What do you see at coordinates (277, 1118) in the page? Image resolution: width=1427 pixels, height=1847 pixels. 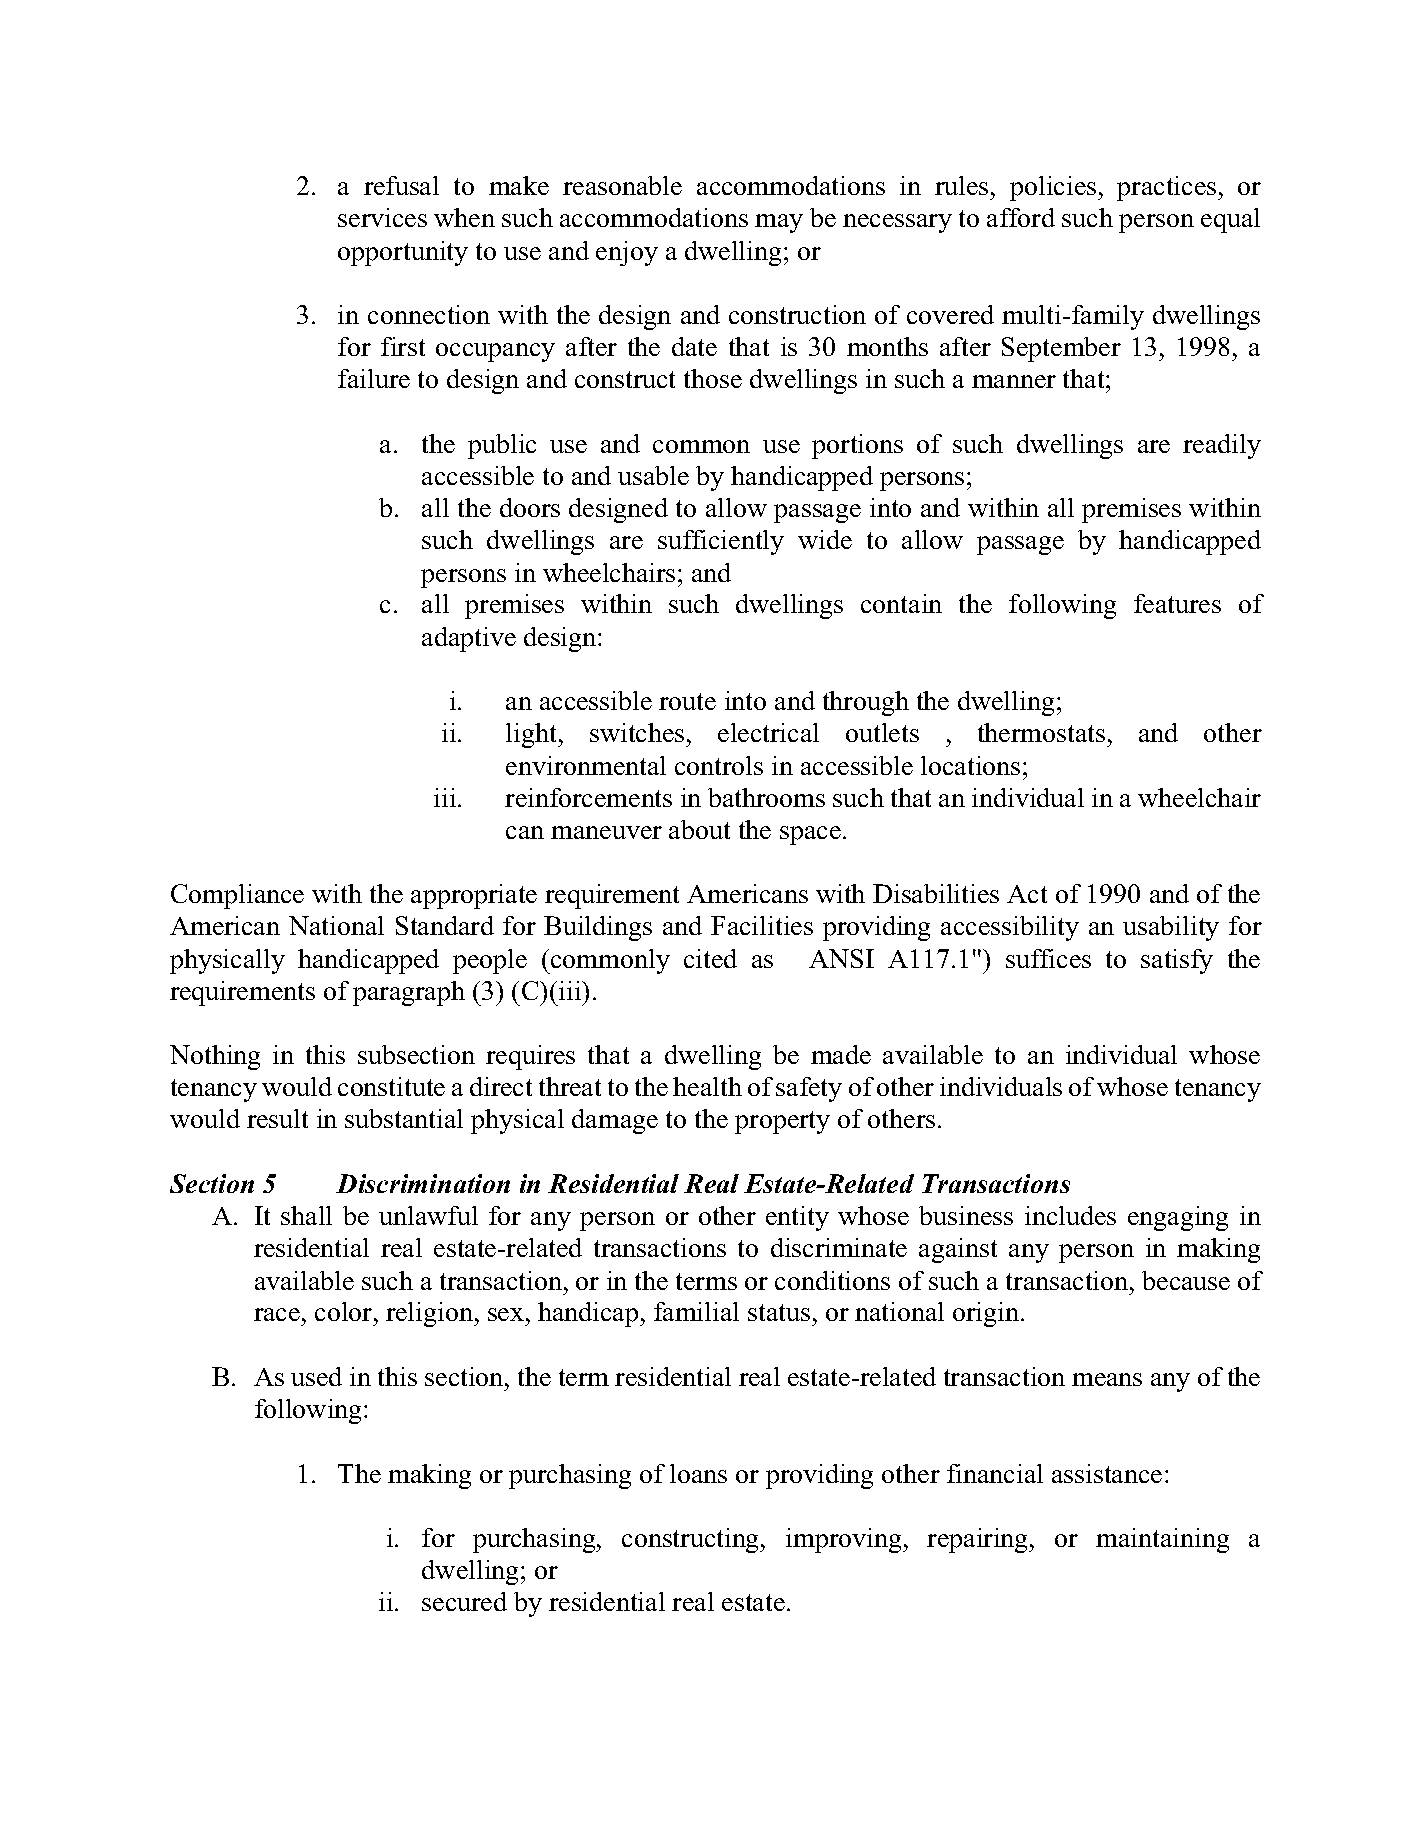 I see `result` at bounding box center [277, 1118].
